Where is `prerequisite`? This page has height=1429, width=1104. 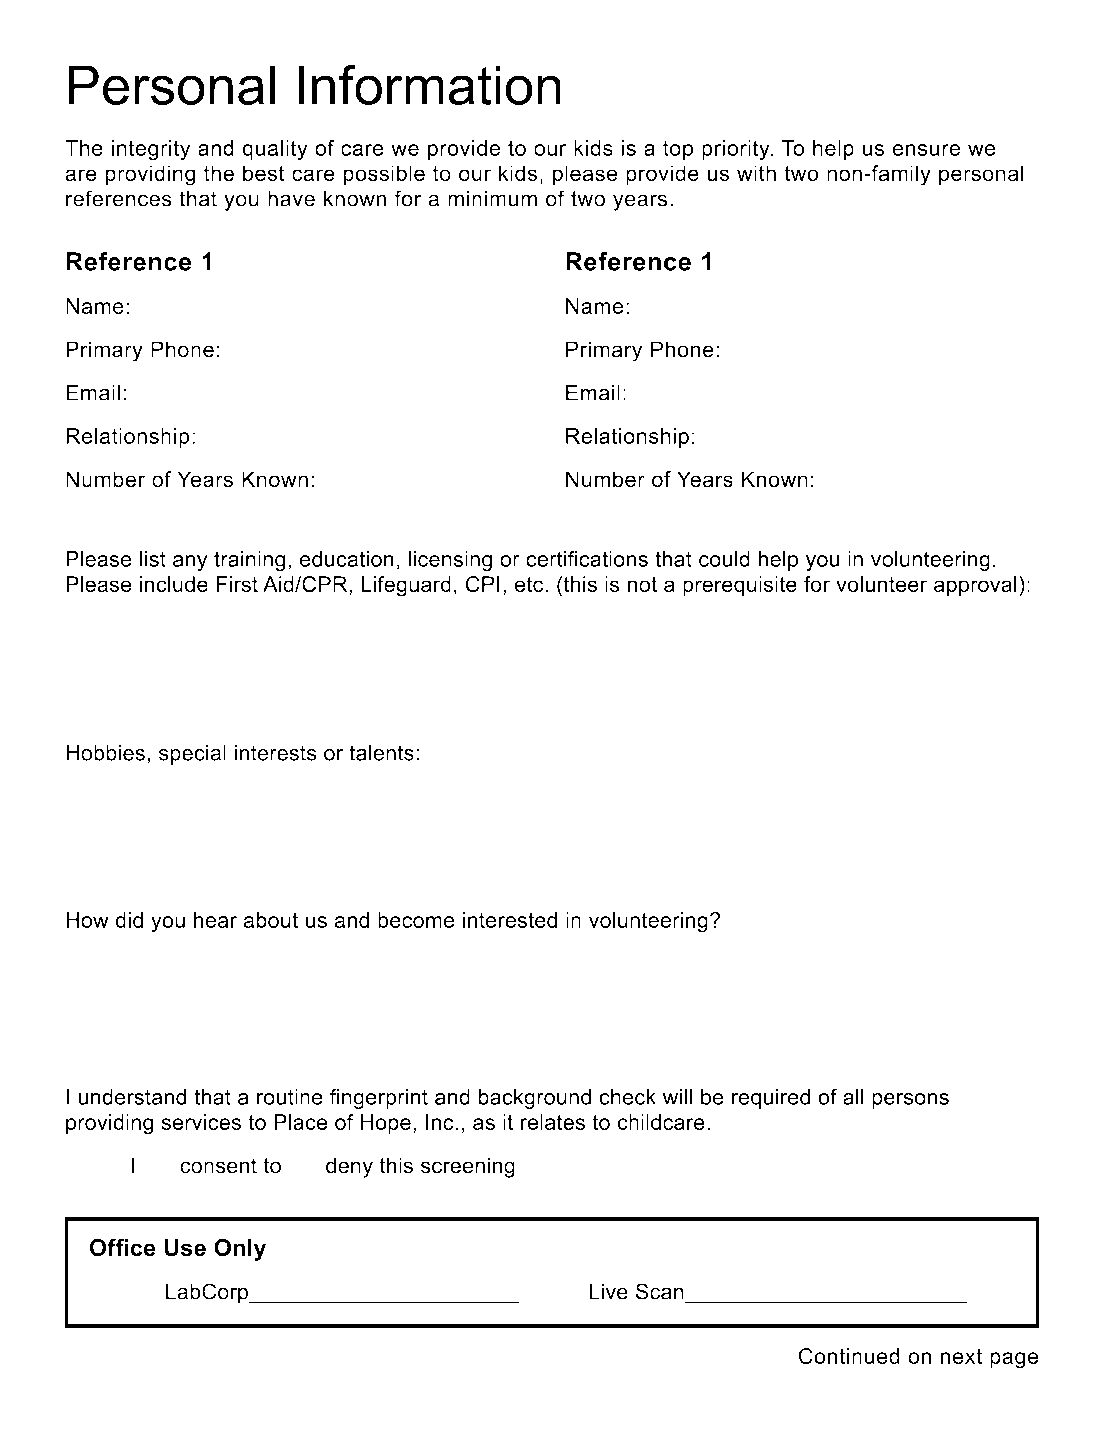 prerequisite is located at coordinates (740, 586).
